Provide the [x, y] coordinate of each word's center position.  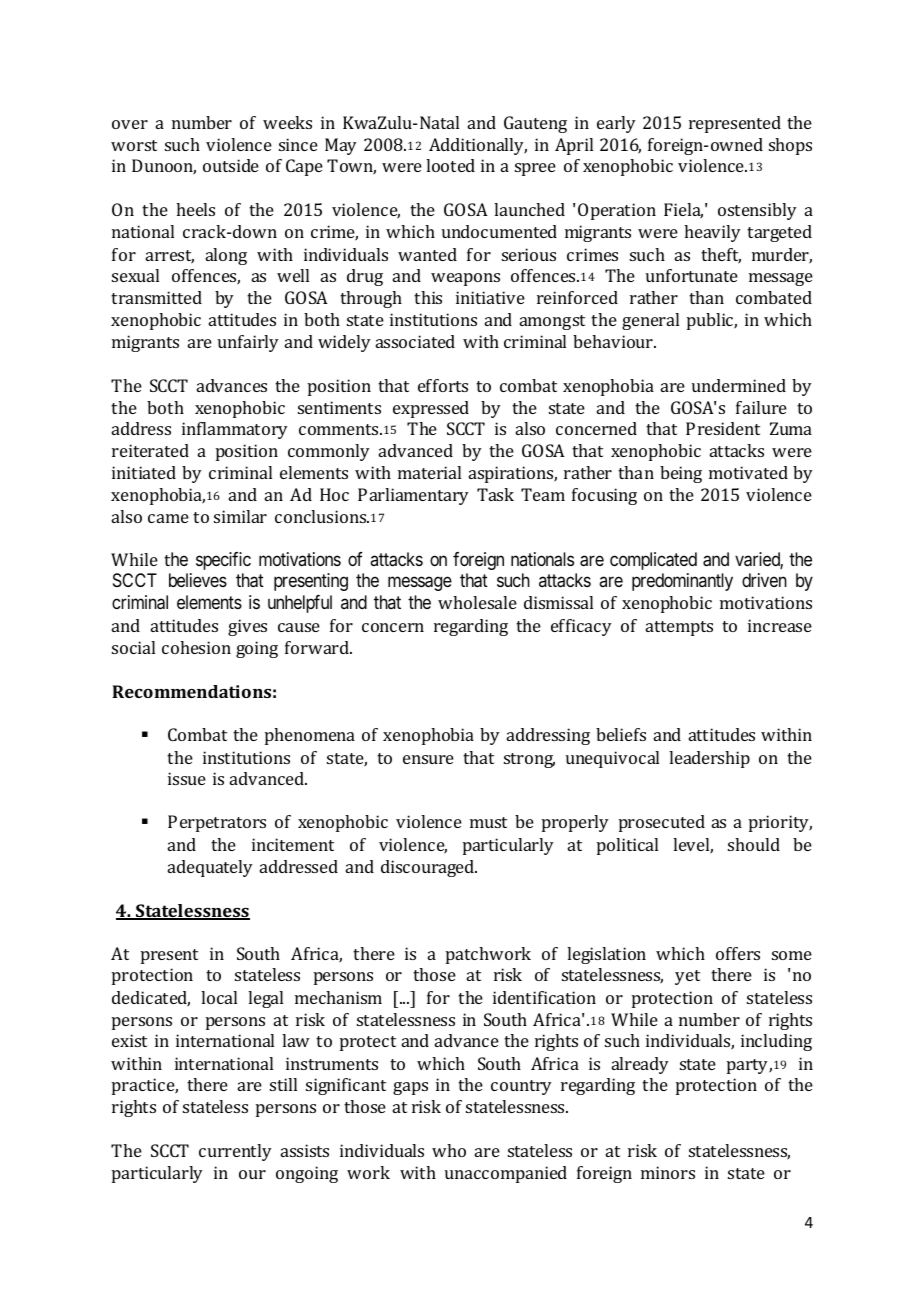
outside [231, 165]
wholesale [477, 602]
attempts [679, 628]
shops [790, 146]
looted [450, 165]
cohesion [196, 647]
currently [235, 1152]
